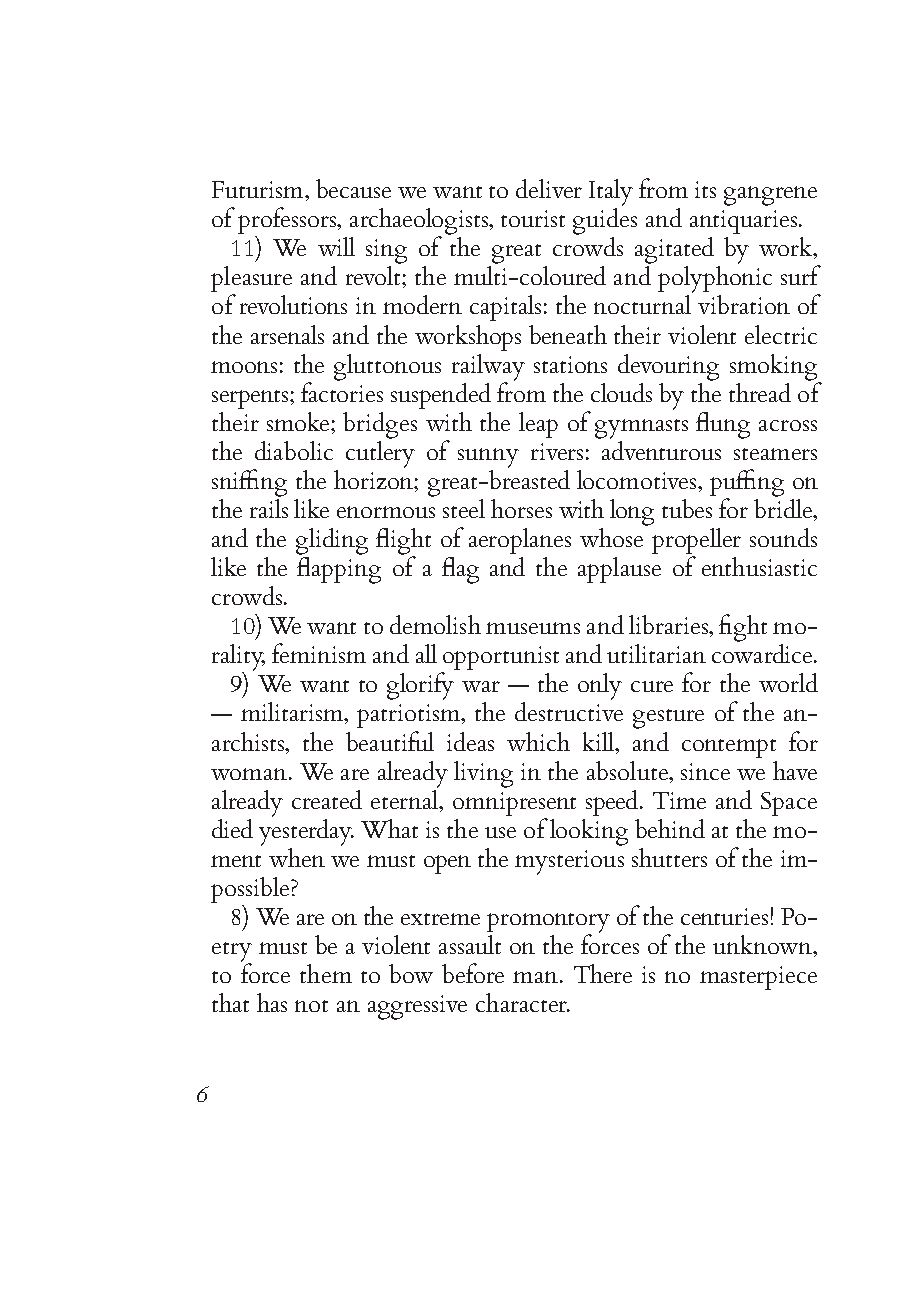 The image size is (924, 1311). I want to click on flung, so click(723, 425).
